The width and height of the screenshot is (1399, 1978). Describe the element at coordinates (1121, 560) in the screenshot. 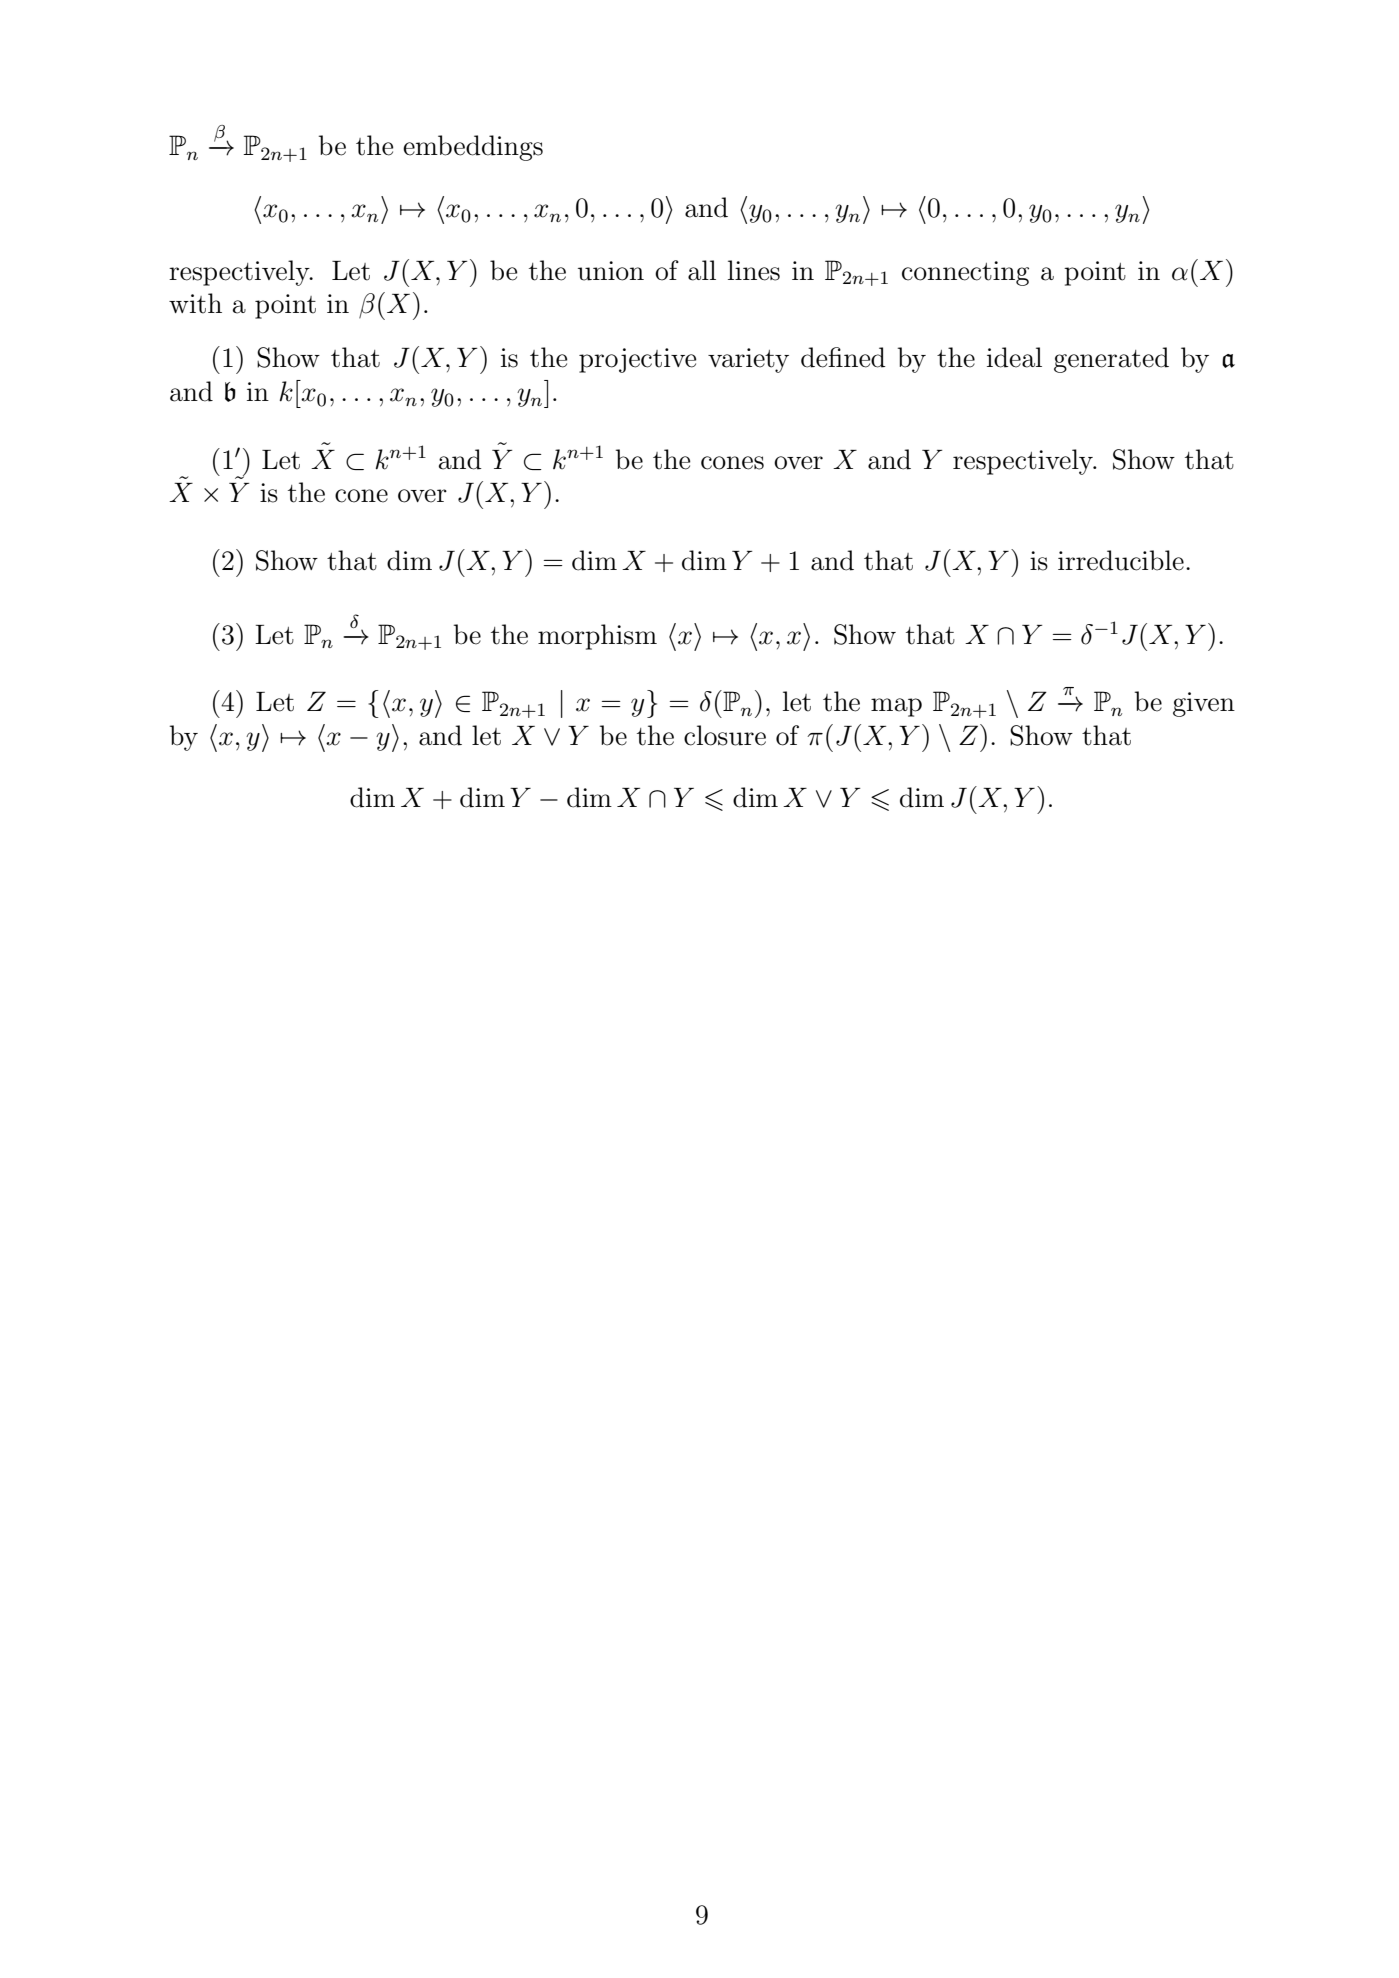

I see `irreducible` at that location.
